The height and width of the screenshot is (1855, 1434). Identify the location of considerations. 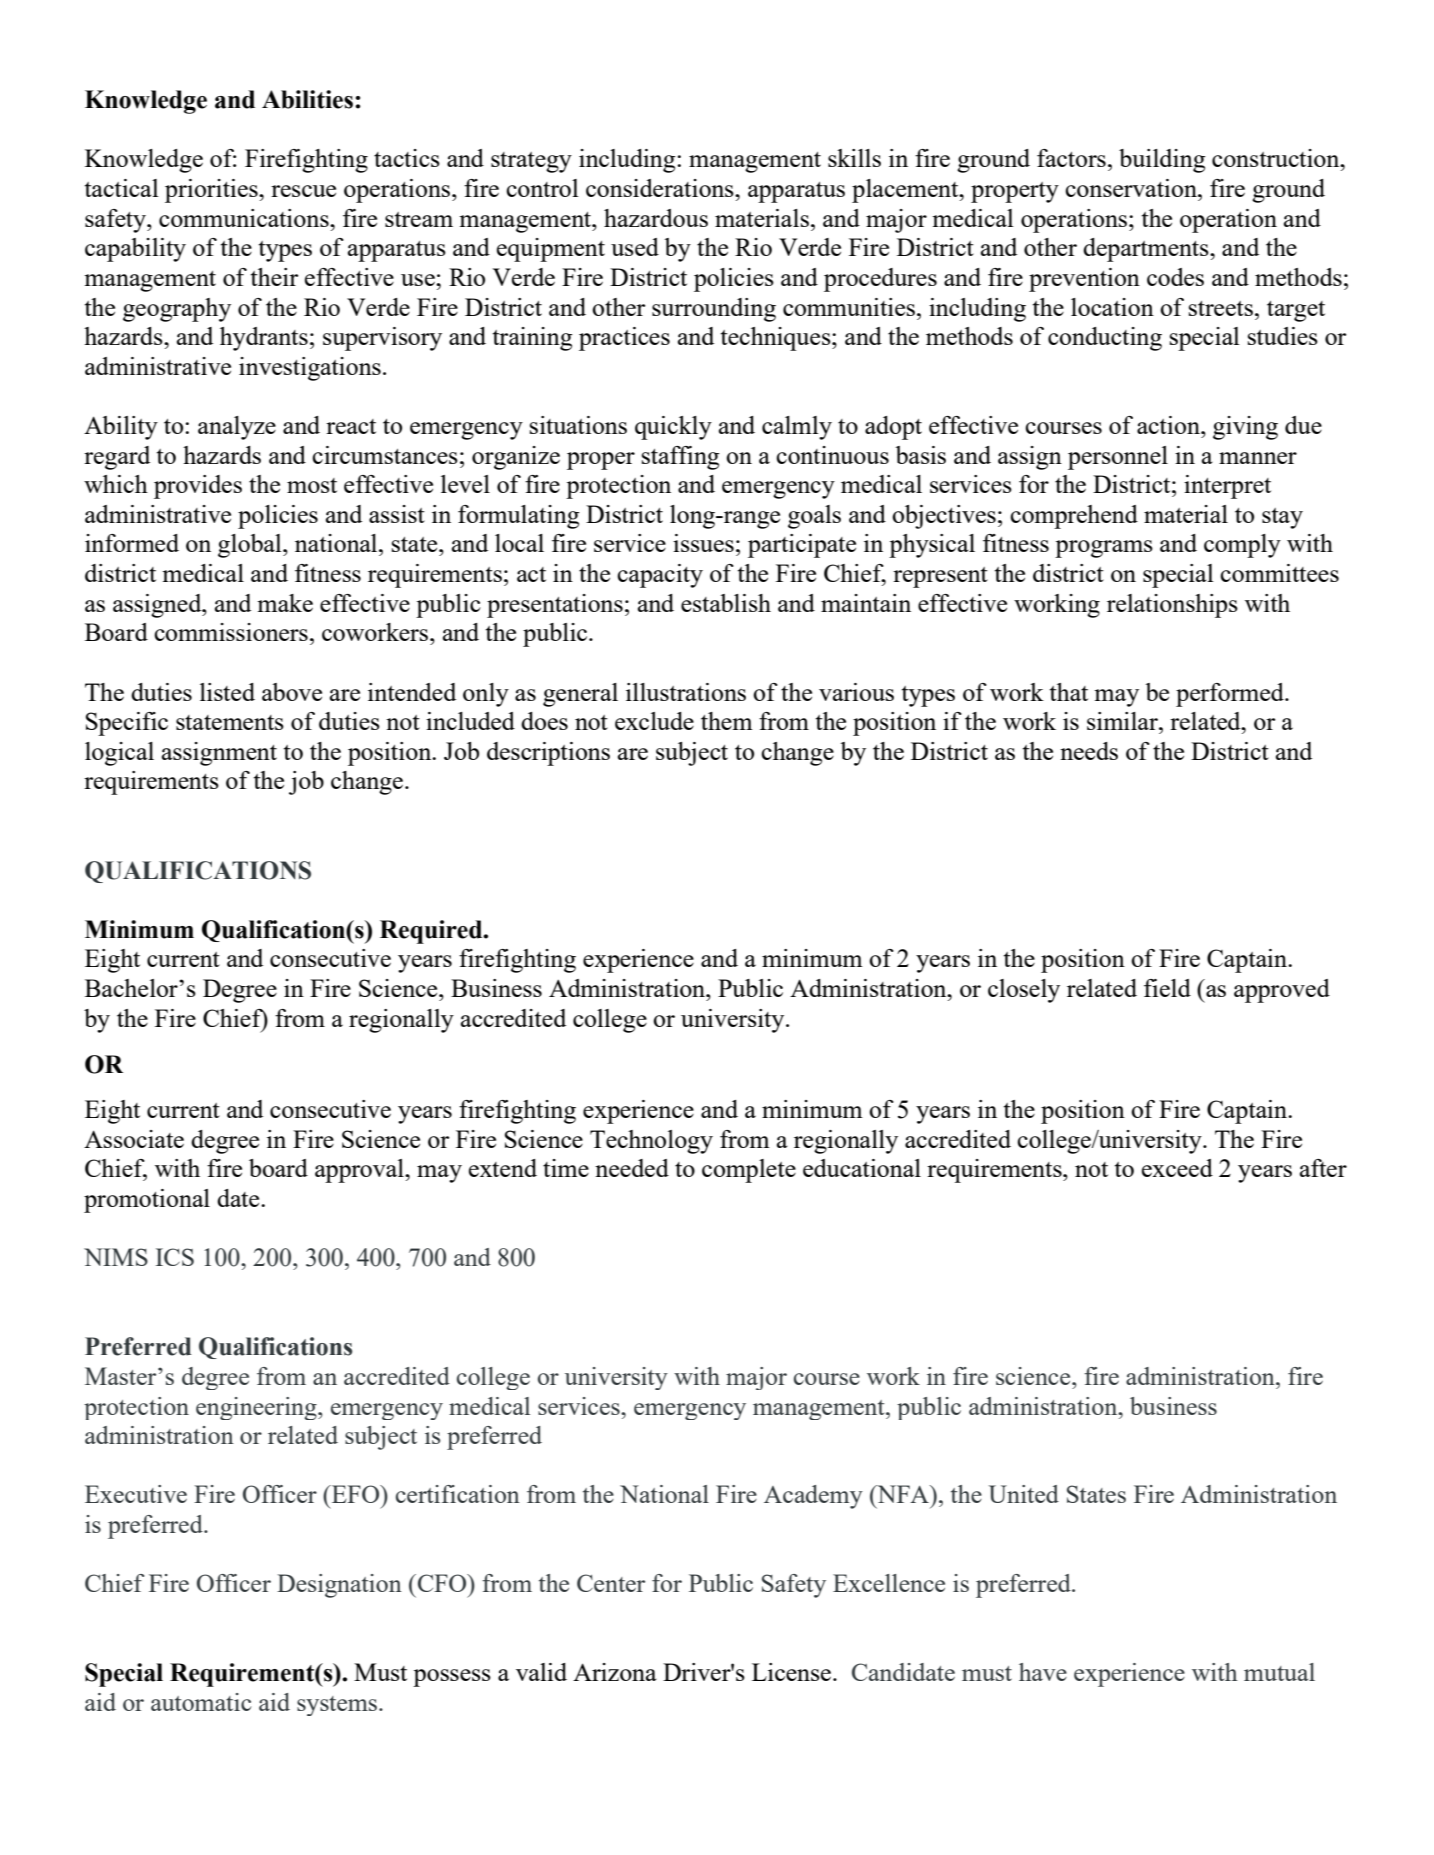
(661, 188).
